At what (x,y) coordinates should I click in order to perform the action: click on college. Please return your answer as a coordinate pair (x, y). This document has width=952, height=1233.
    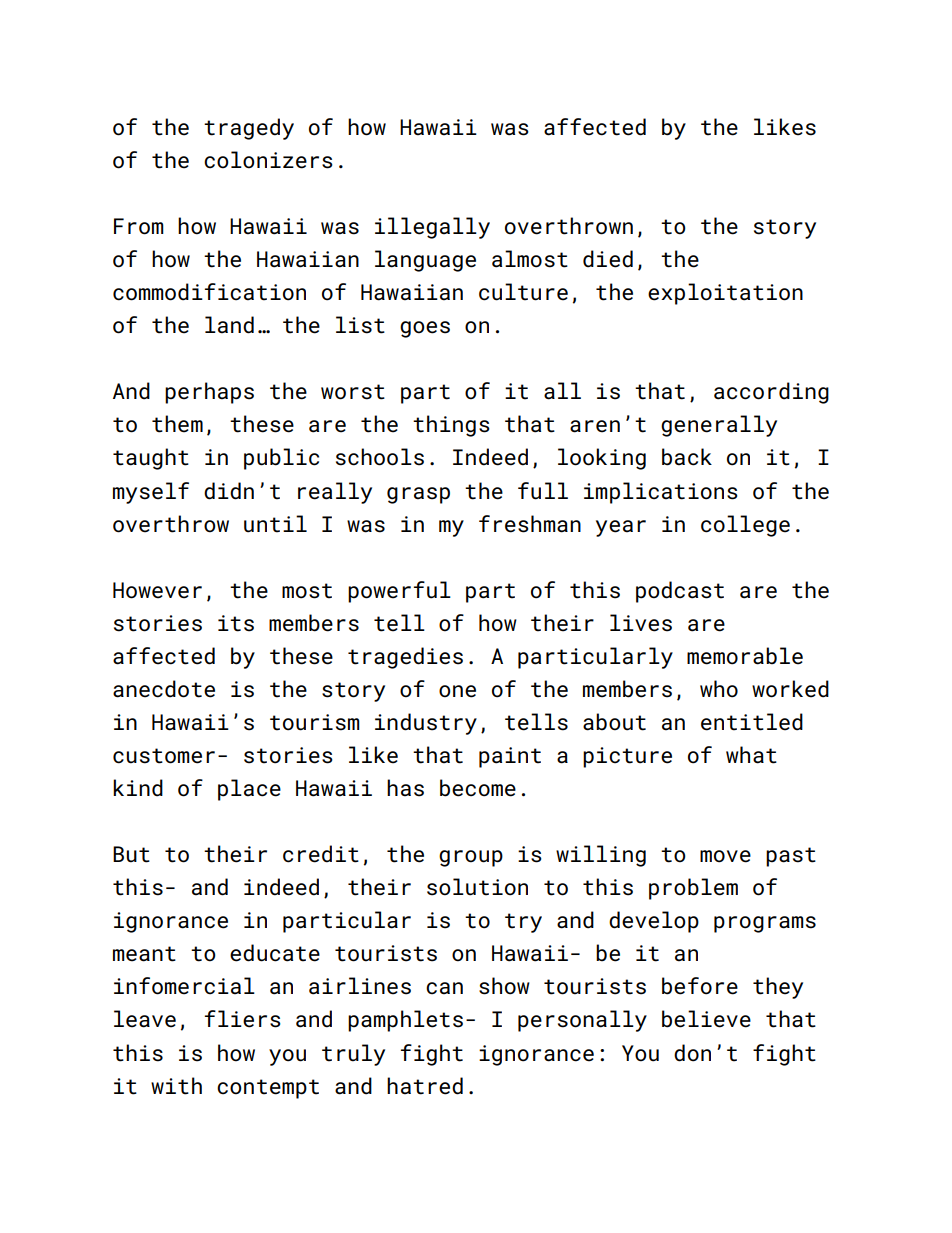
    Looking at the image, I should click on (745, 526).
